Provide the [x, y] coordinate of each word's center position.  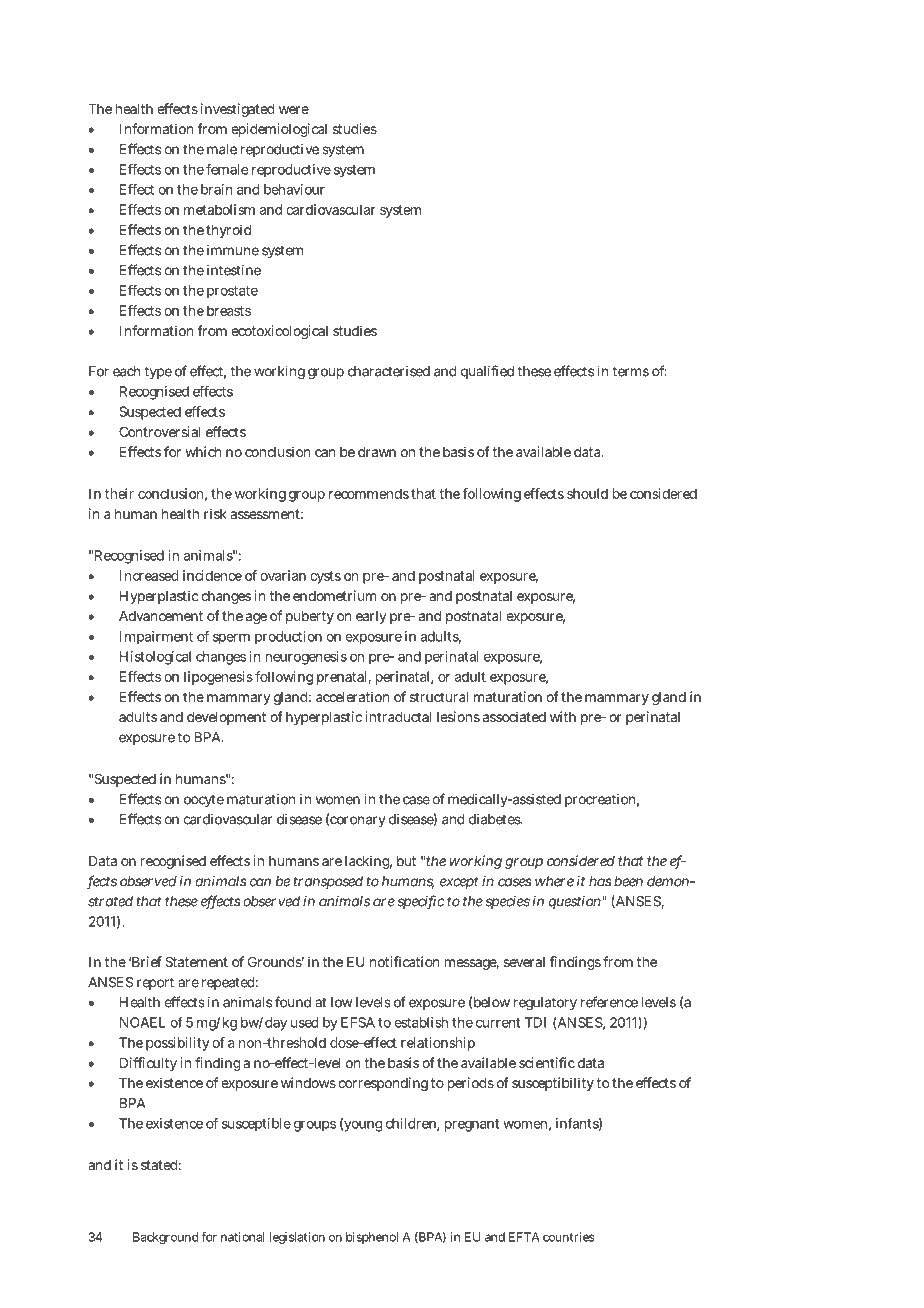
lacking [368, 862]
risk [215, 513]
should [587, 493]
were [294, 110]
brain [216, 189]
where [554, 881]
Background [165, 1238]
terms [630, 371]
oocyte [204, 801]
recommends [369, 493]
